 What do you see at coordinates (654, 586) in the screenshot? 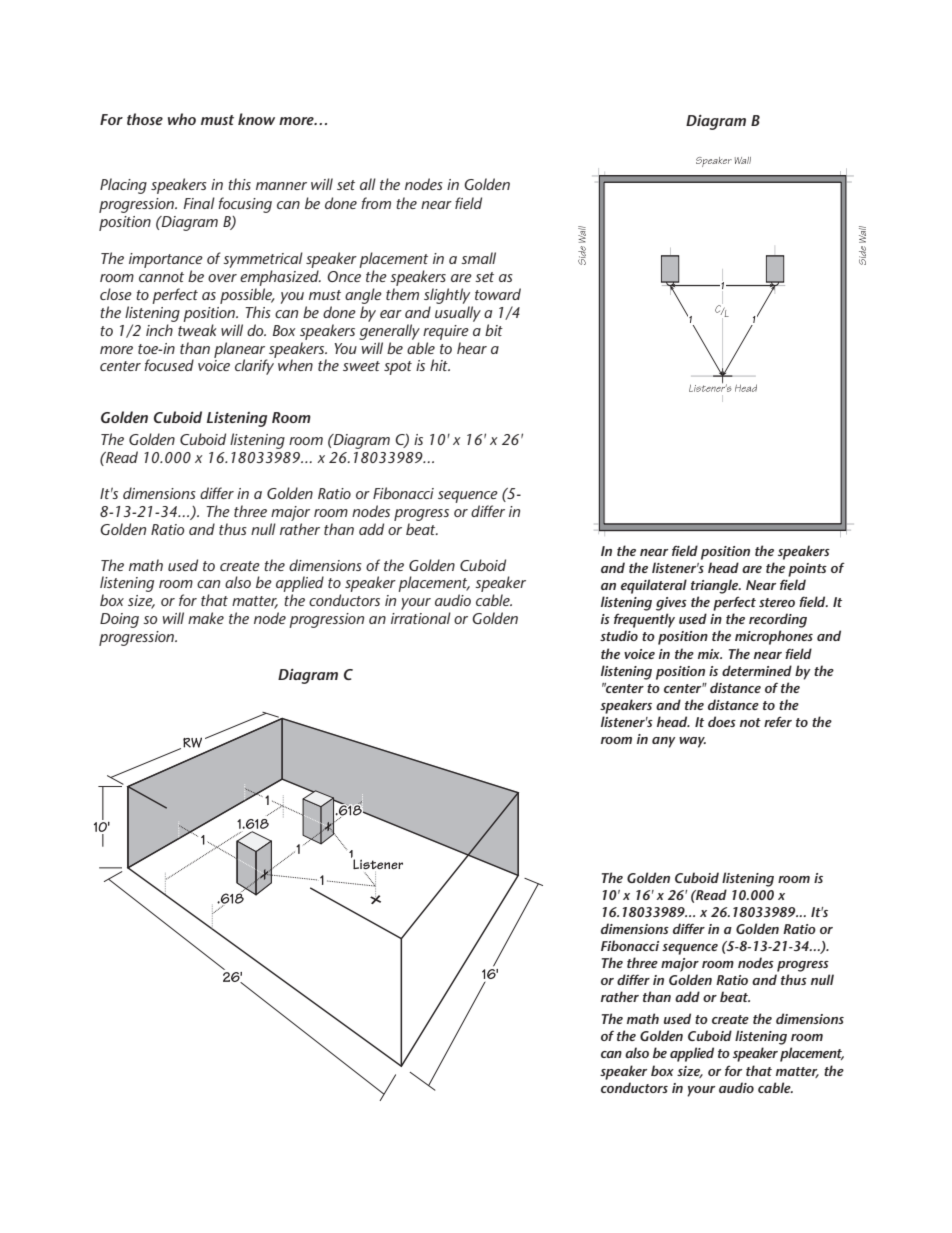
I see `equilateral` at bounding box center [654, 586].
